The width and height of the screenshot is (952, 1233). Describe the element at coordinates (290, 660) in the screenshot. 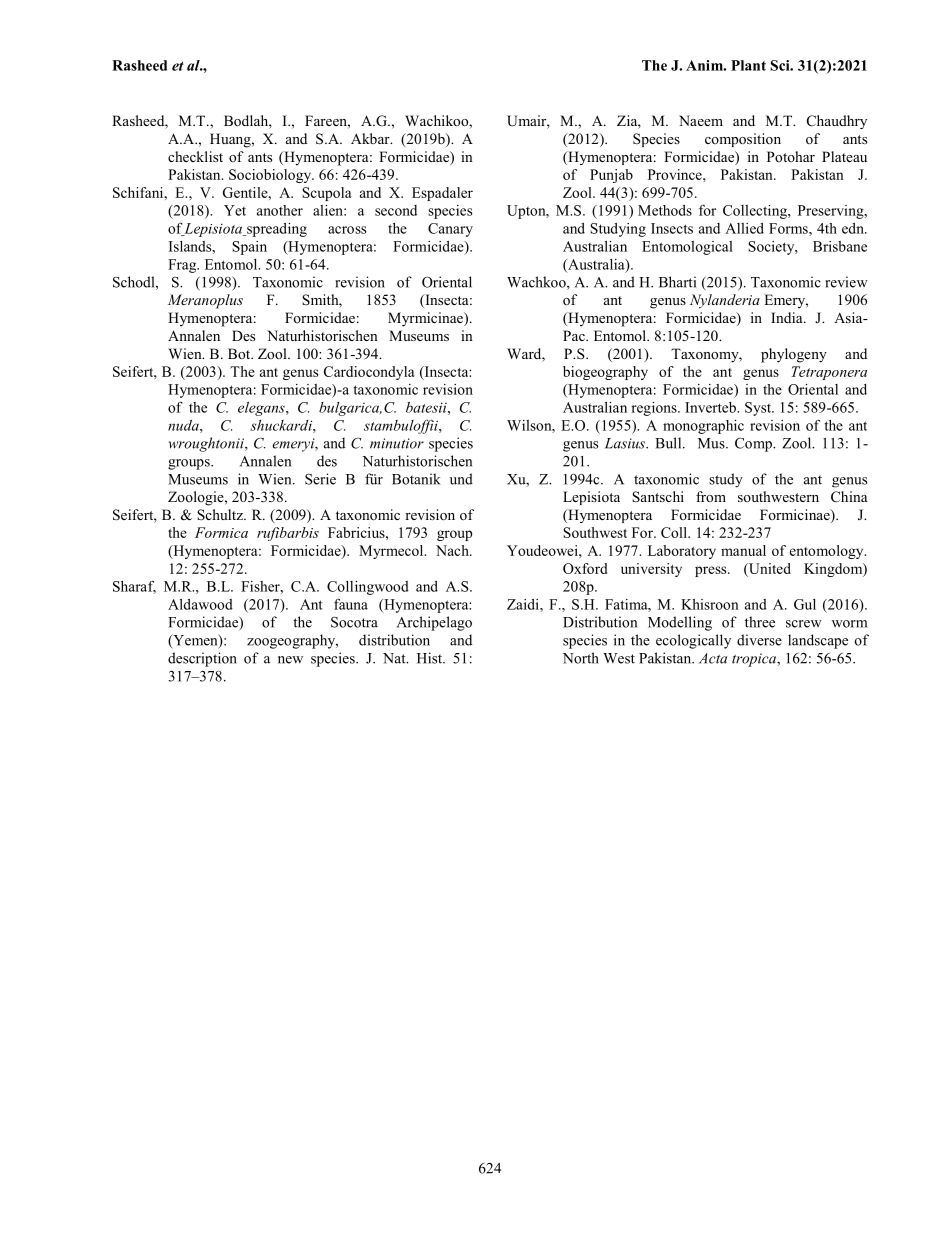

I see `new` at that location.
